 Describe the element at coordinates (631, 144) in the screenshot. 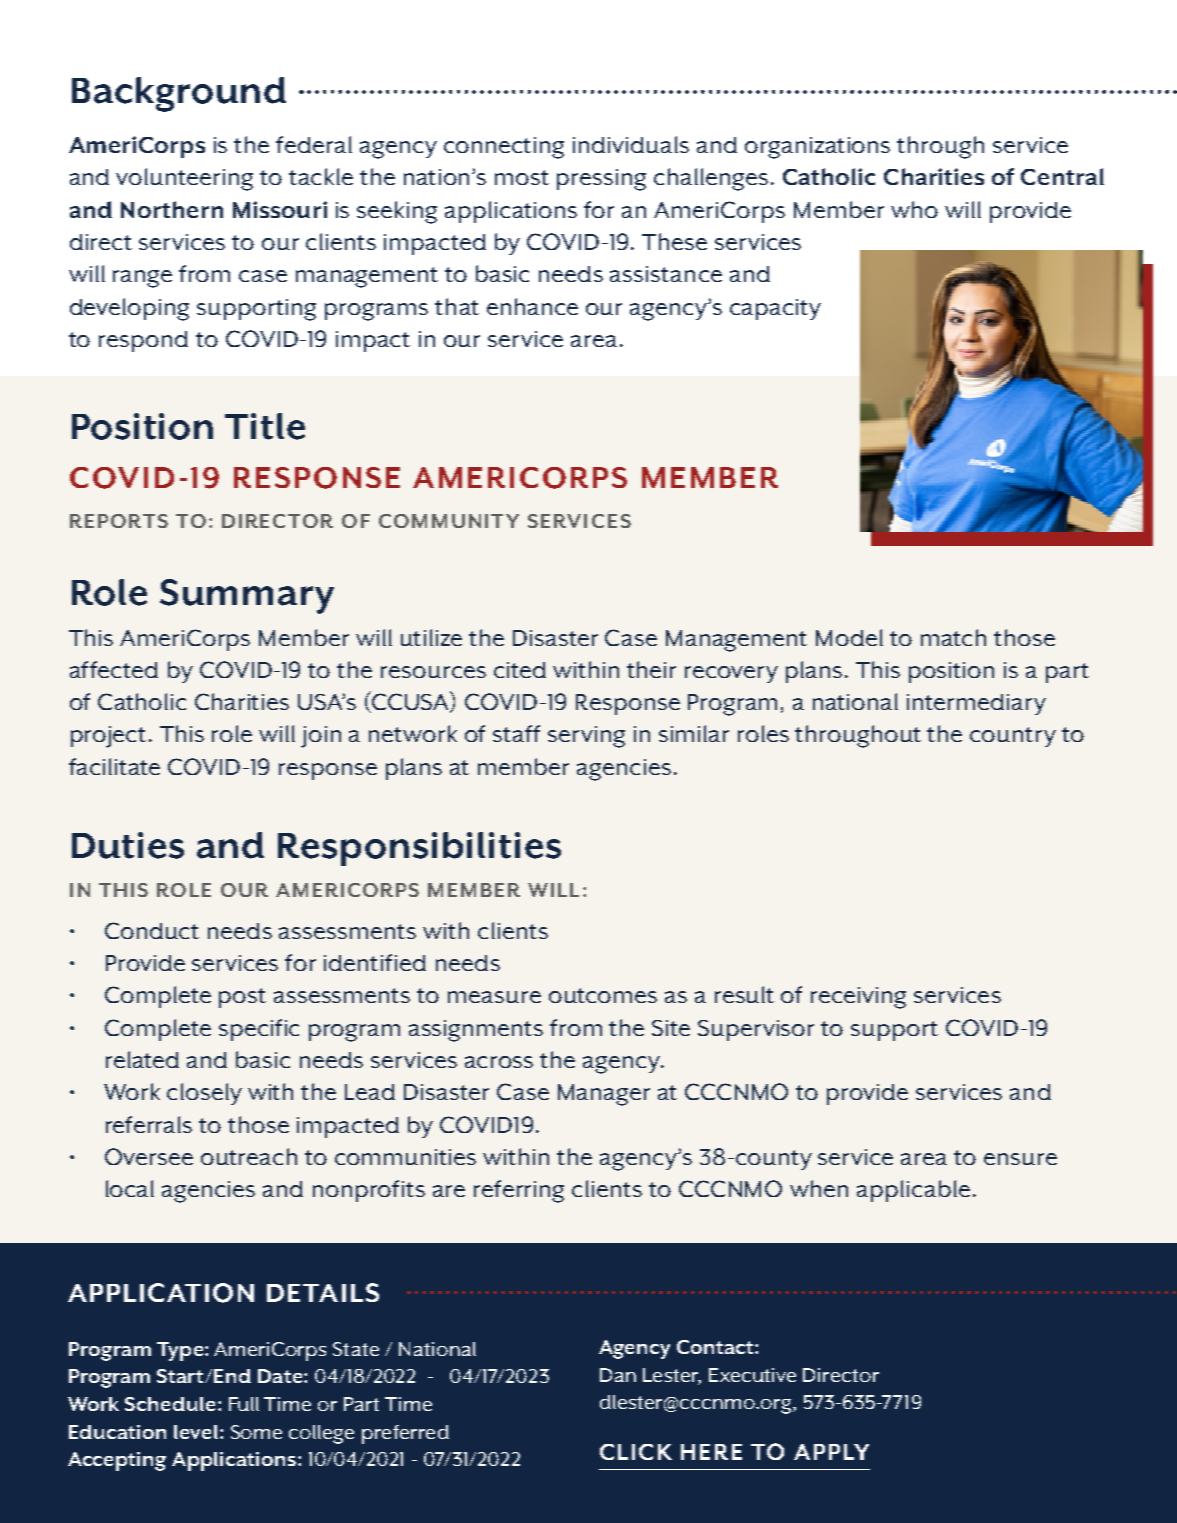

I see `individuals` at that location.
